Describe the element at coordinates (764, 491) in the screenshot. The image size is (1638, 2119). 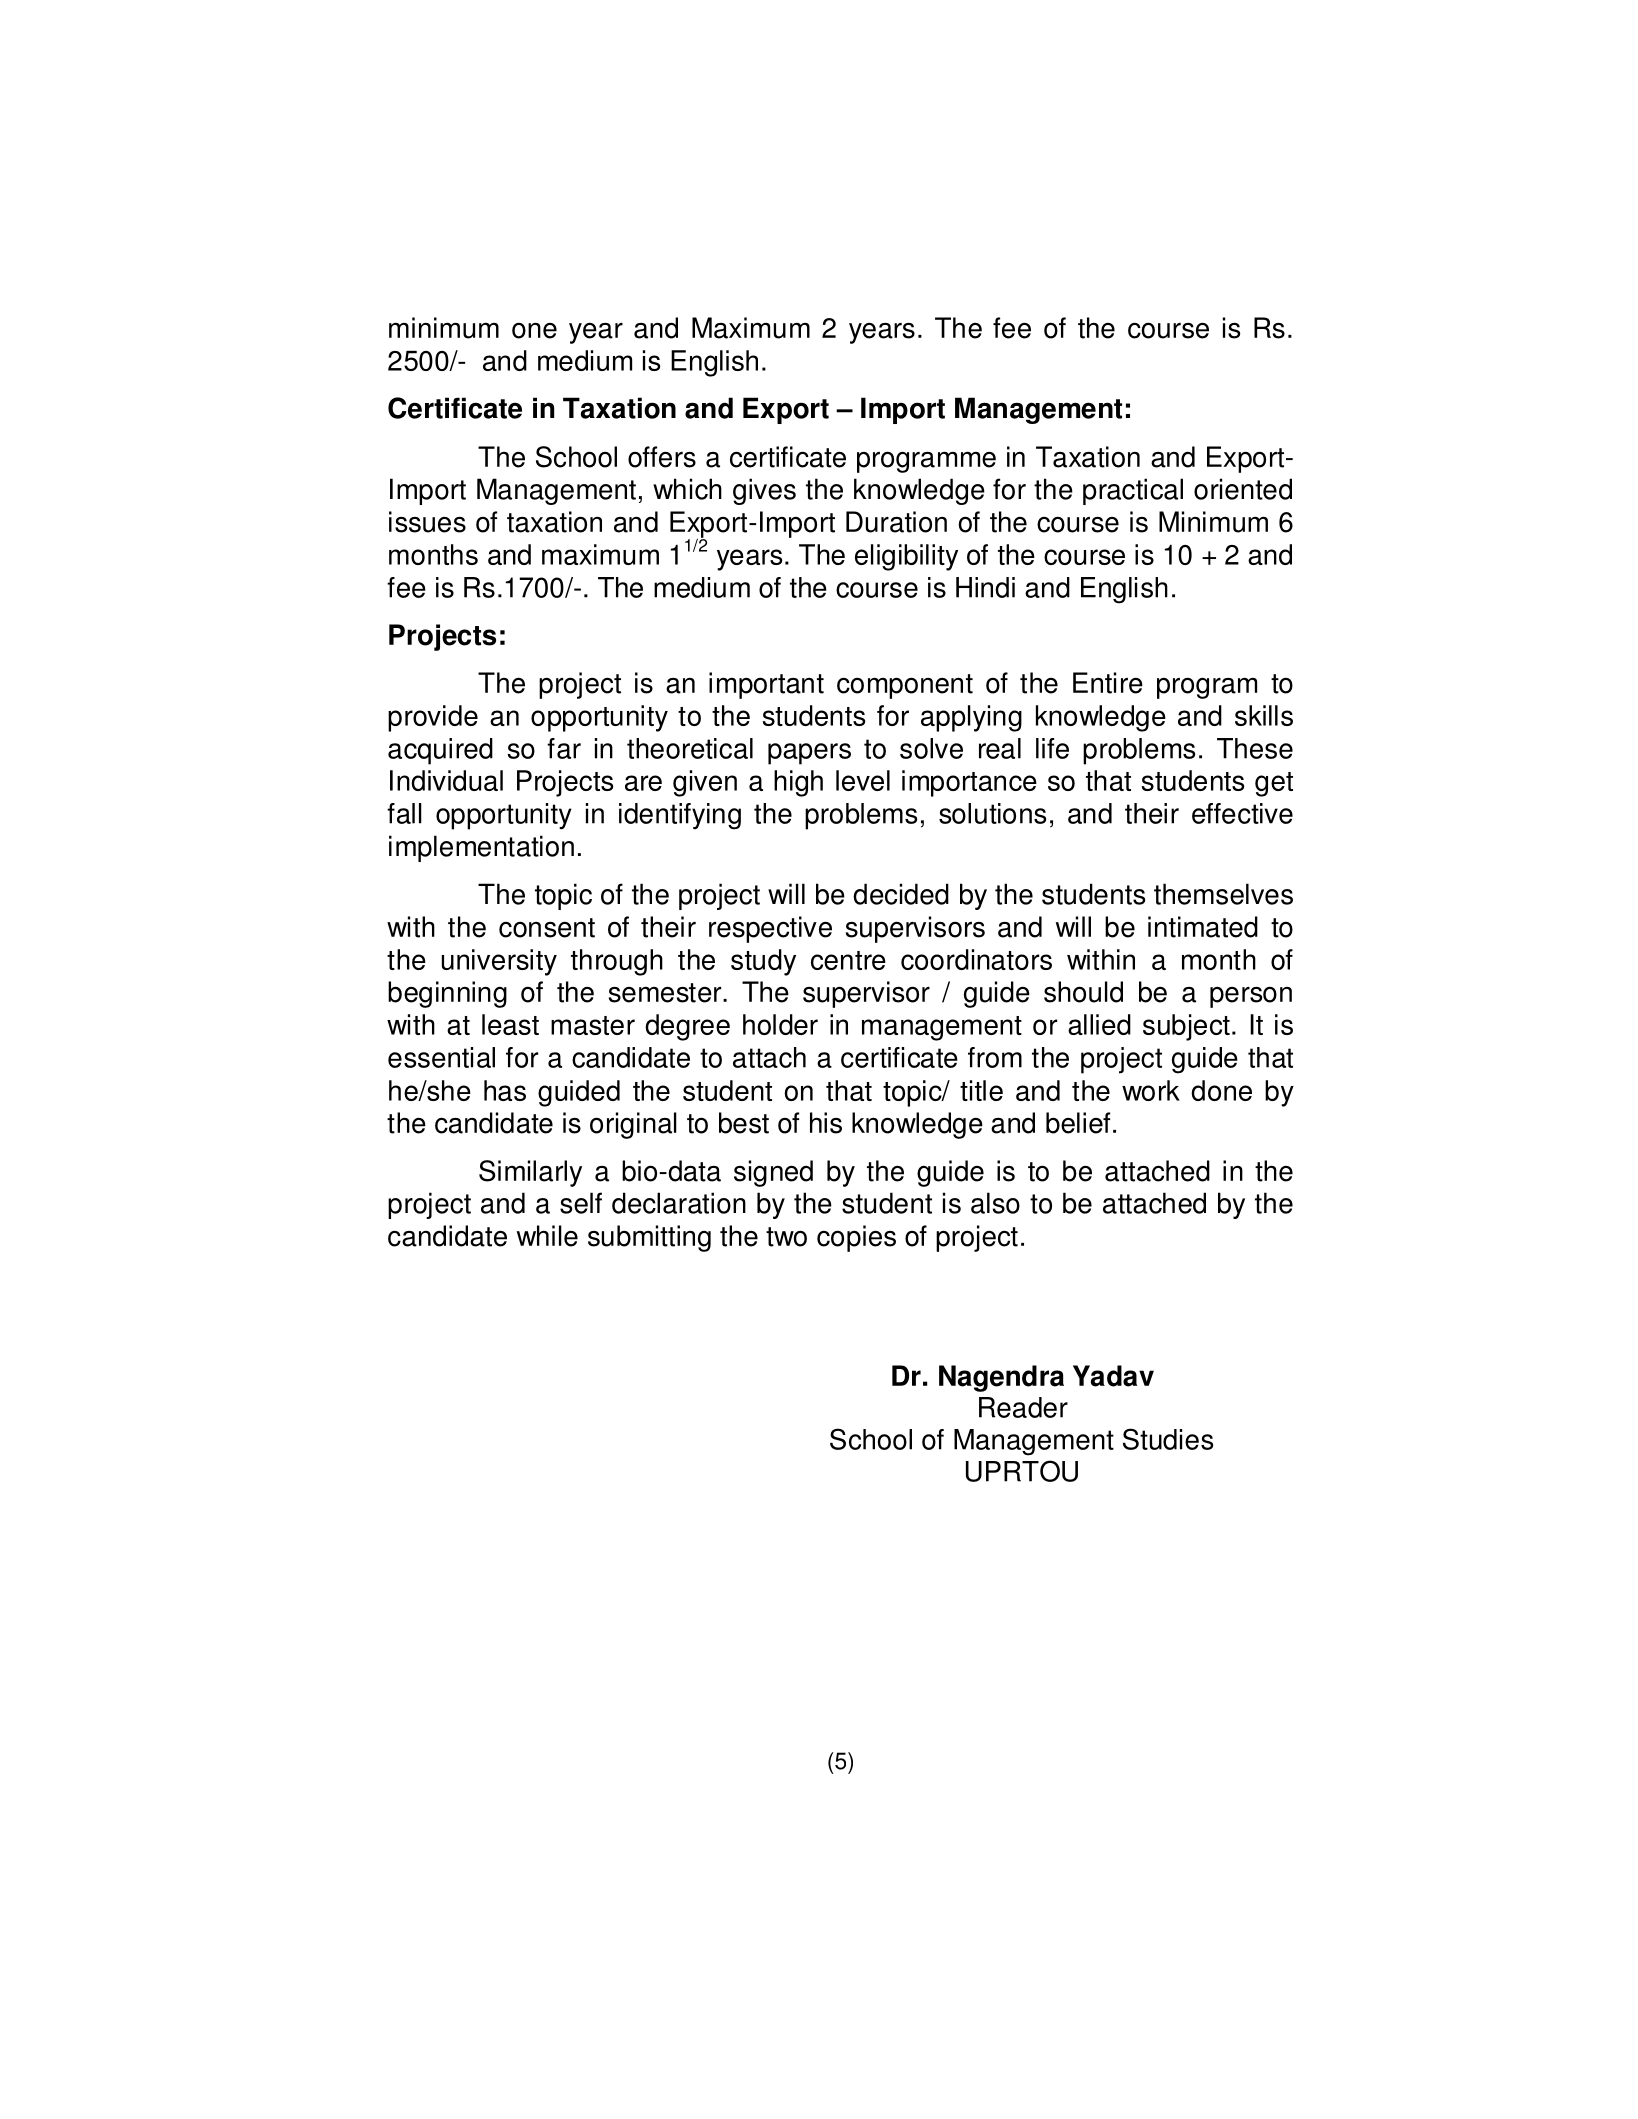
I see `gives` at that location.
